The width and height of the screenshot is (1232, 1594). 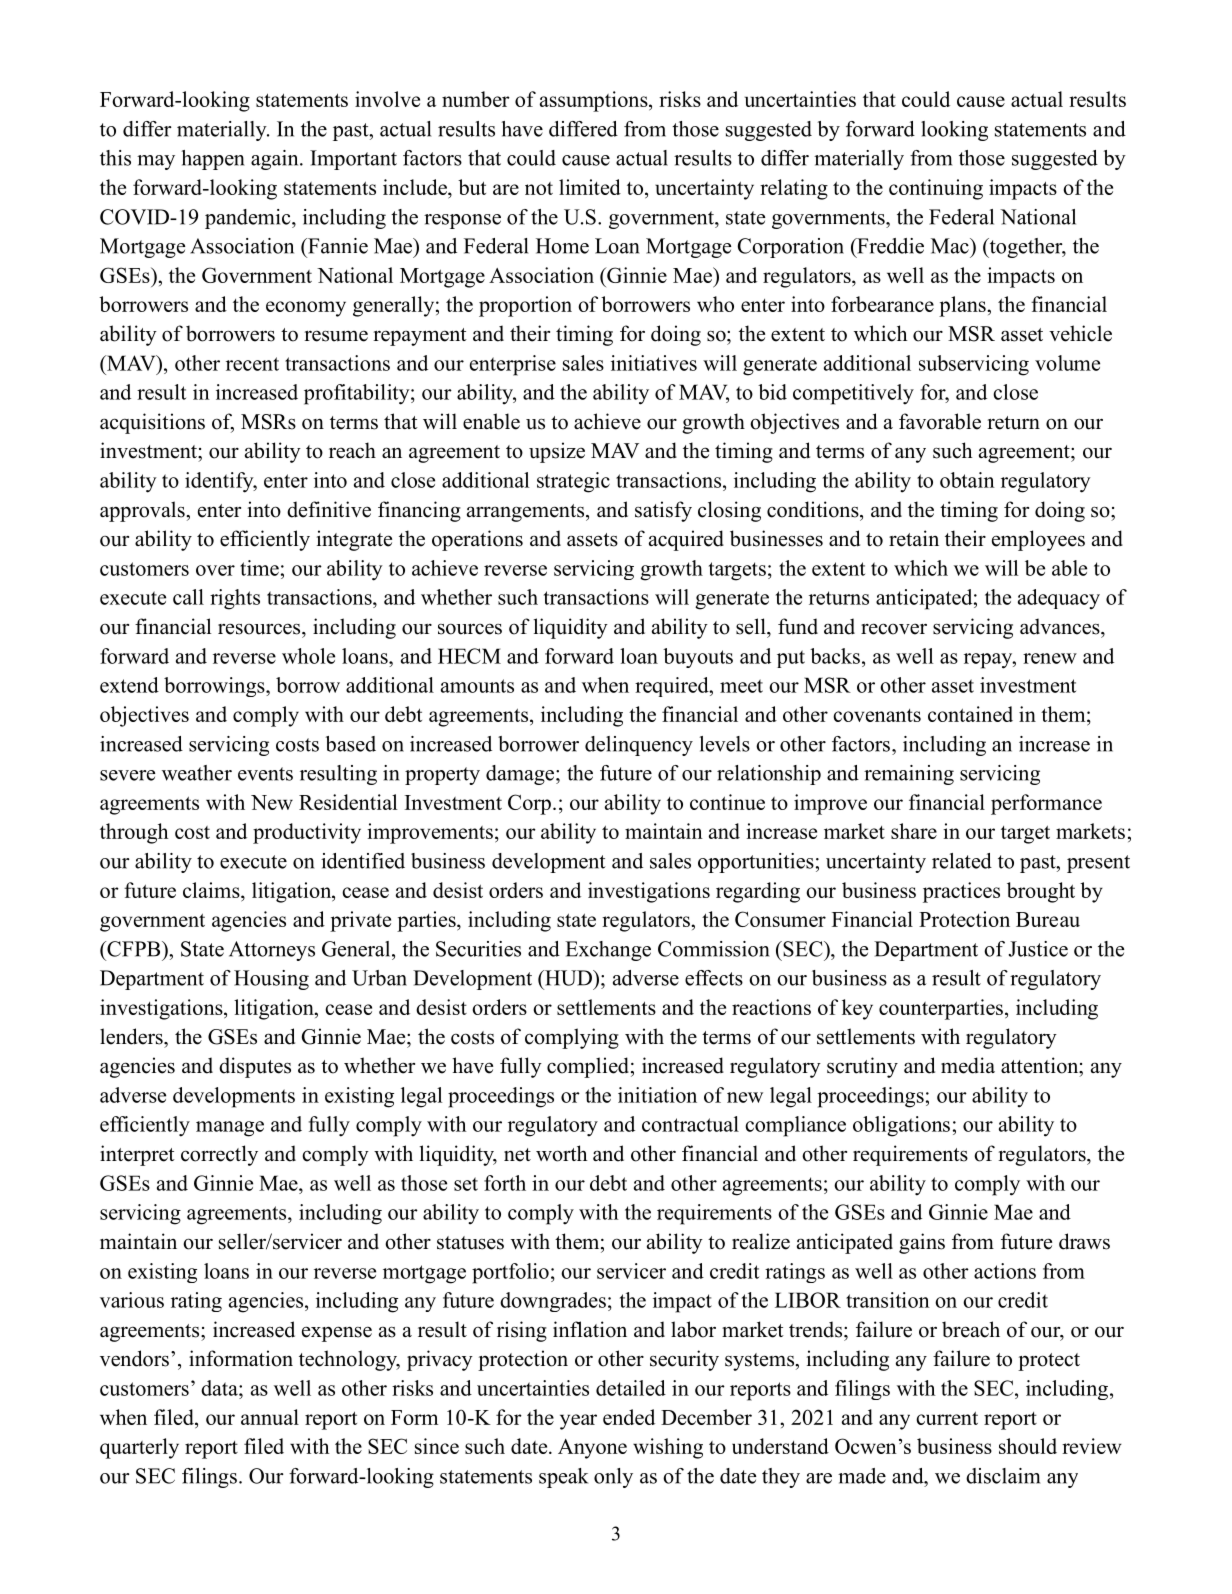 What do you see at coordinates (213, 160) in the screenshot?
I see `happen` at bounding box center [213, 160].
